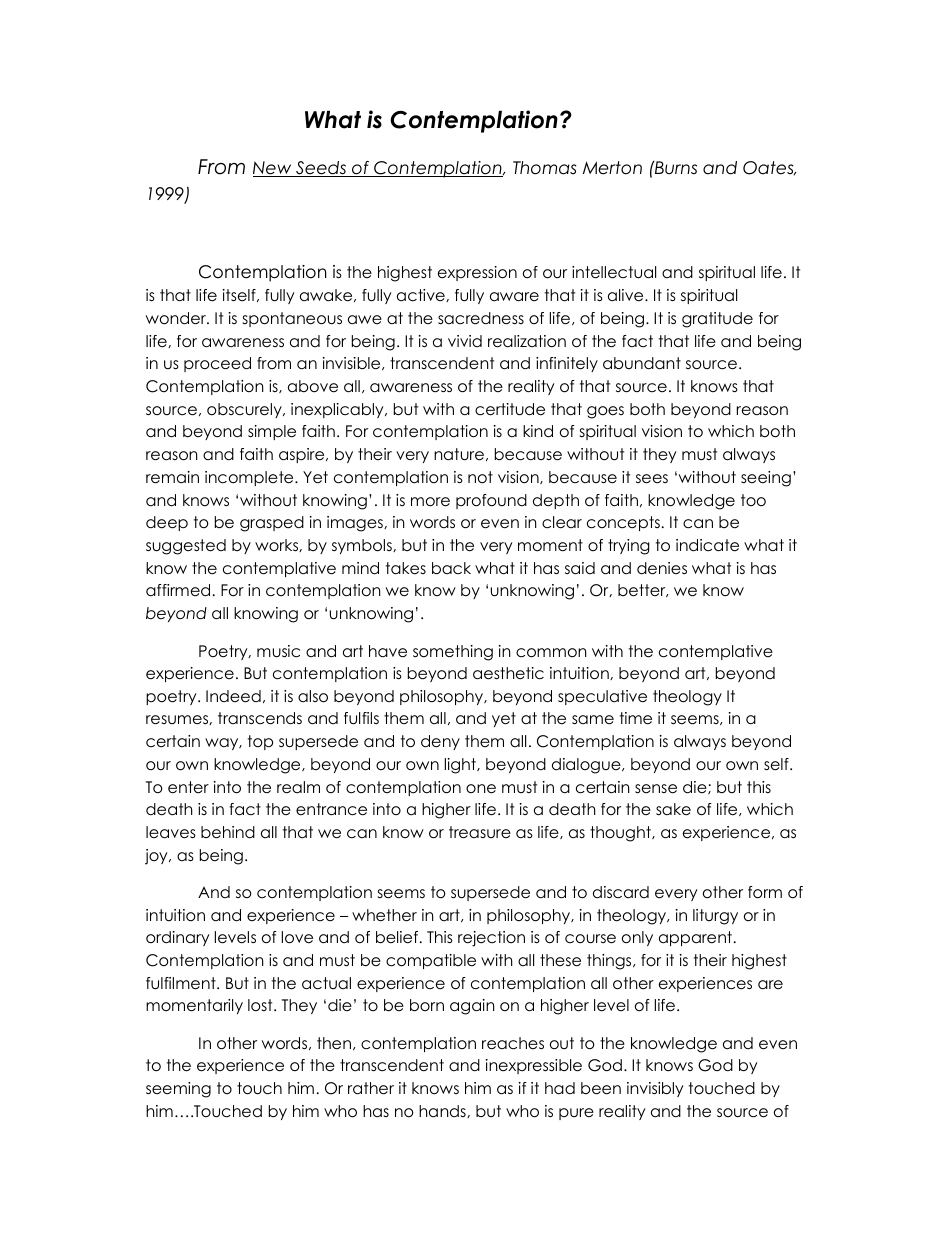 Image resolution: width=952 pixels, height=1233 pixels. I want to click on music, so click(278, 651).
